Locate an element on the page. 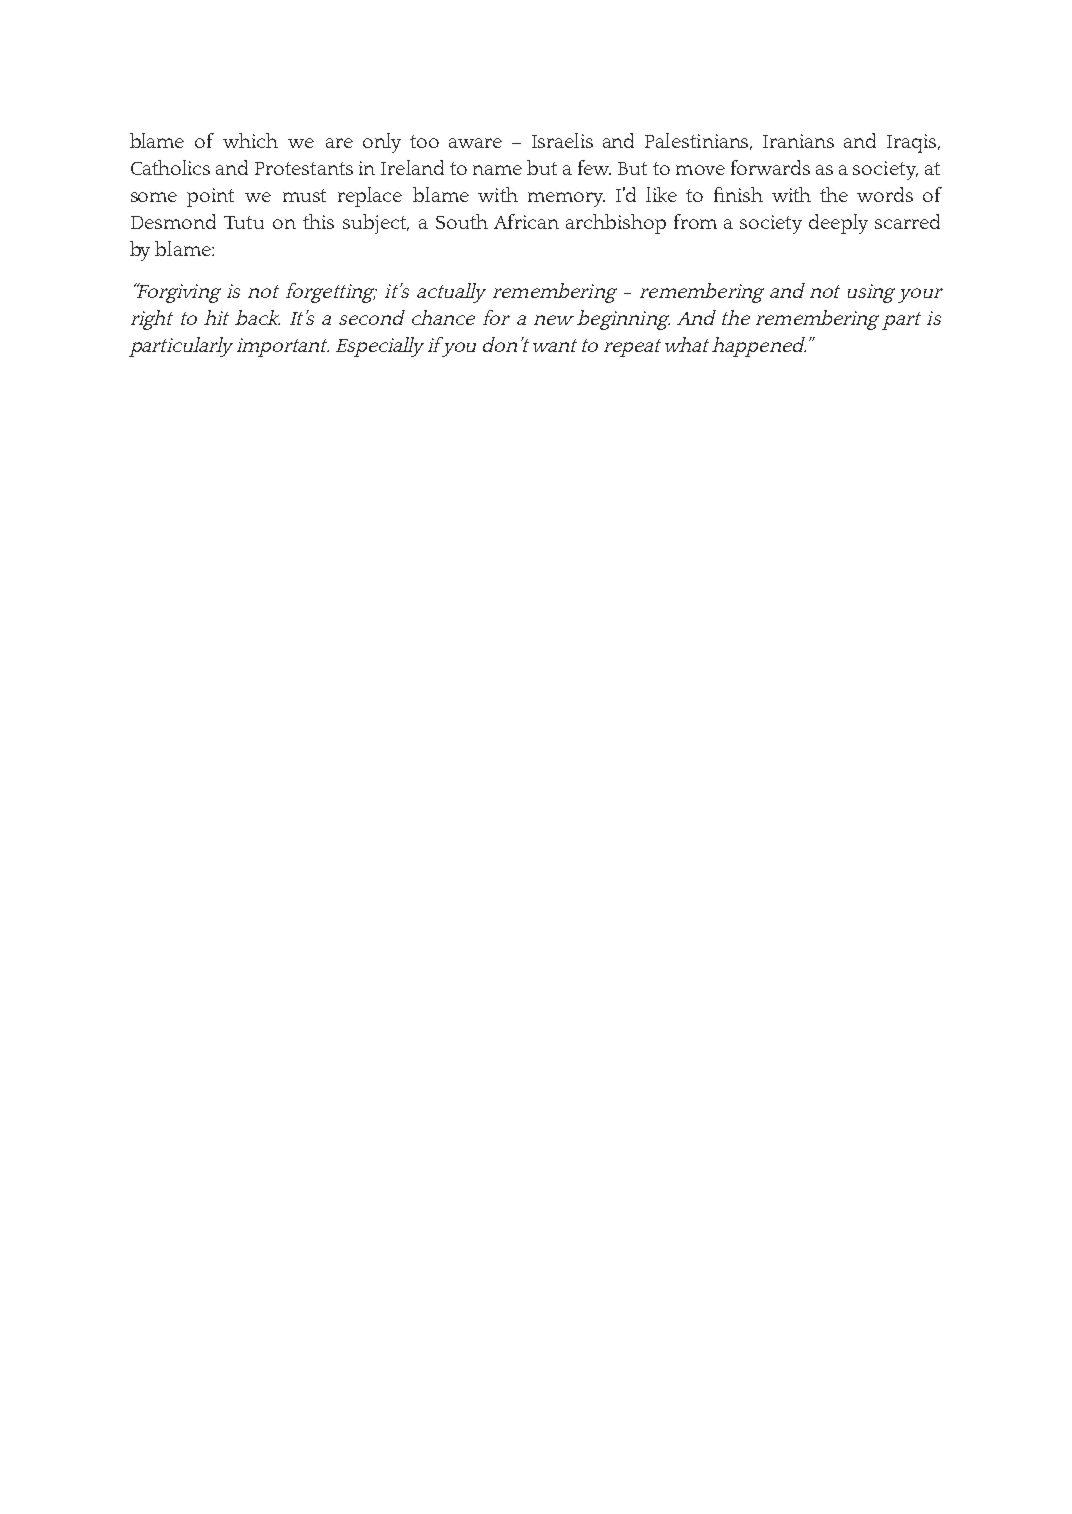  Tutu is located at coordinates (244, 222).
